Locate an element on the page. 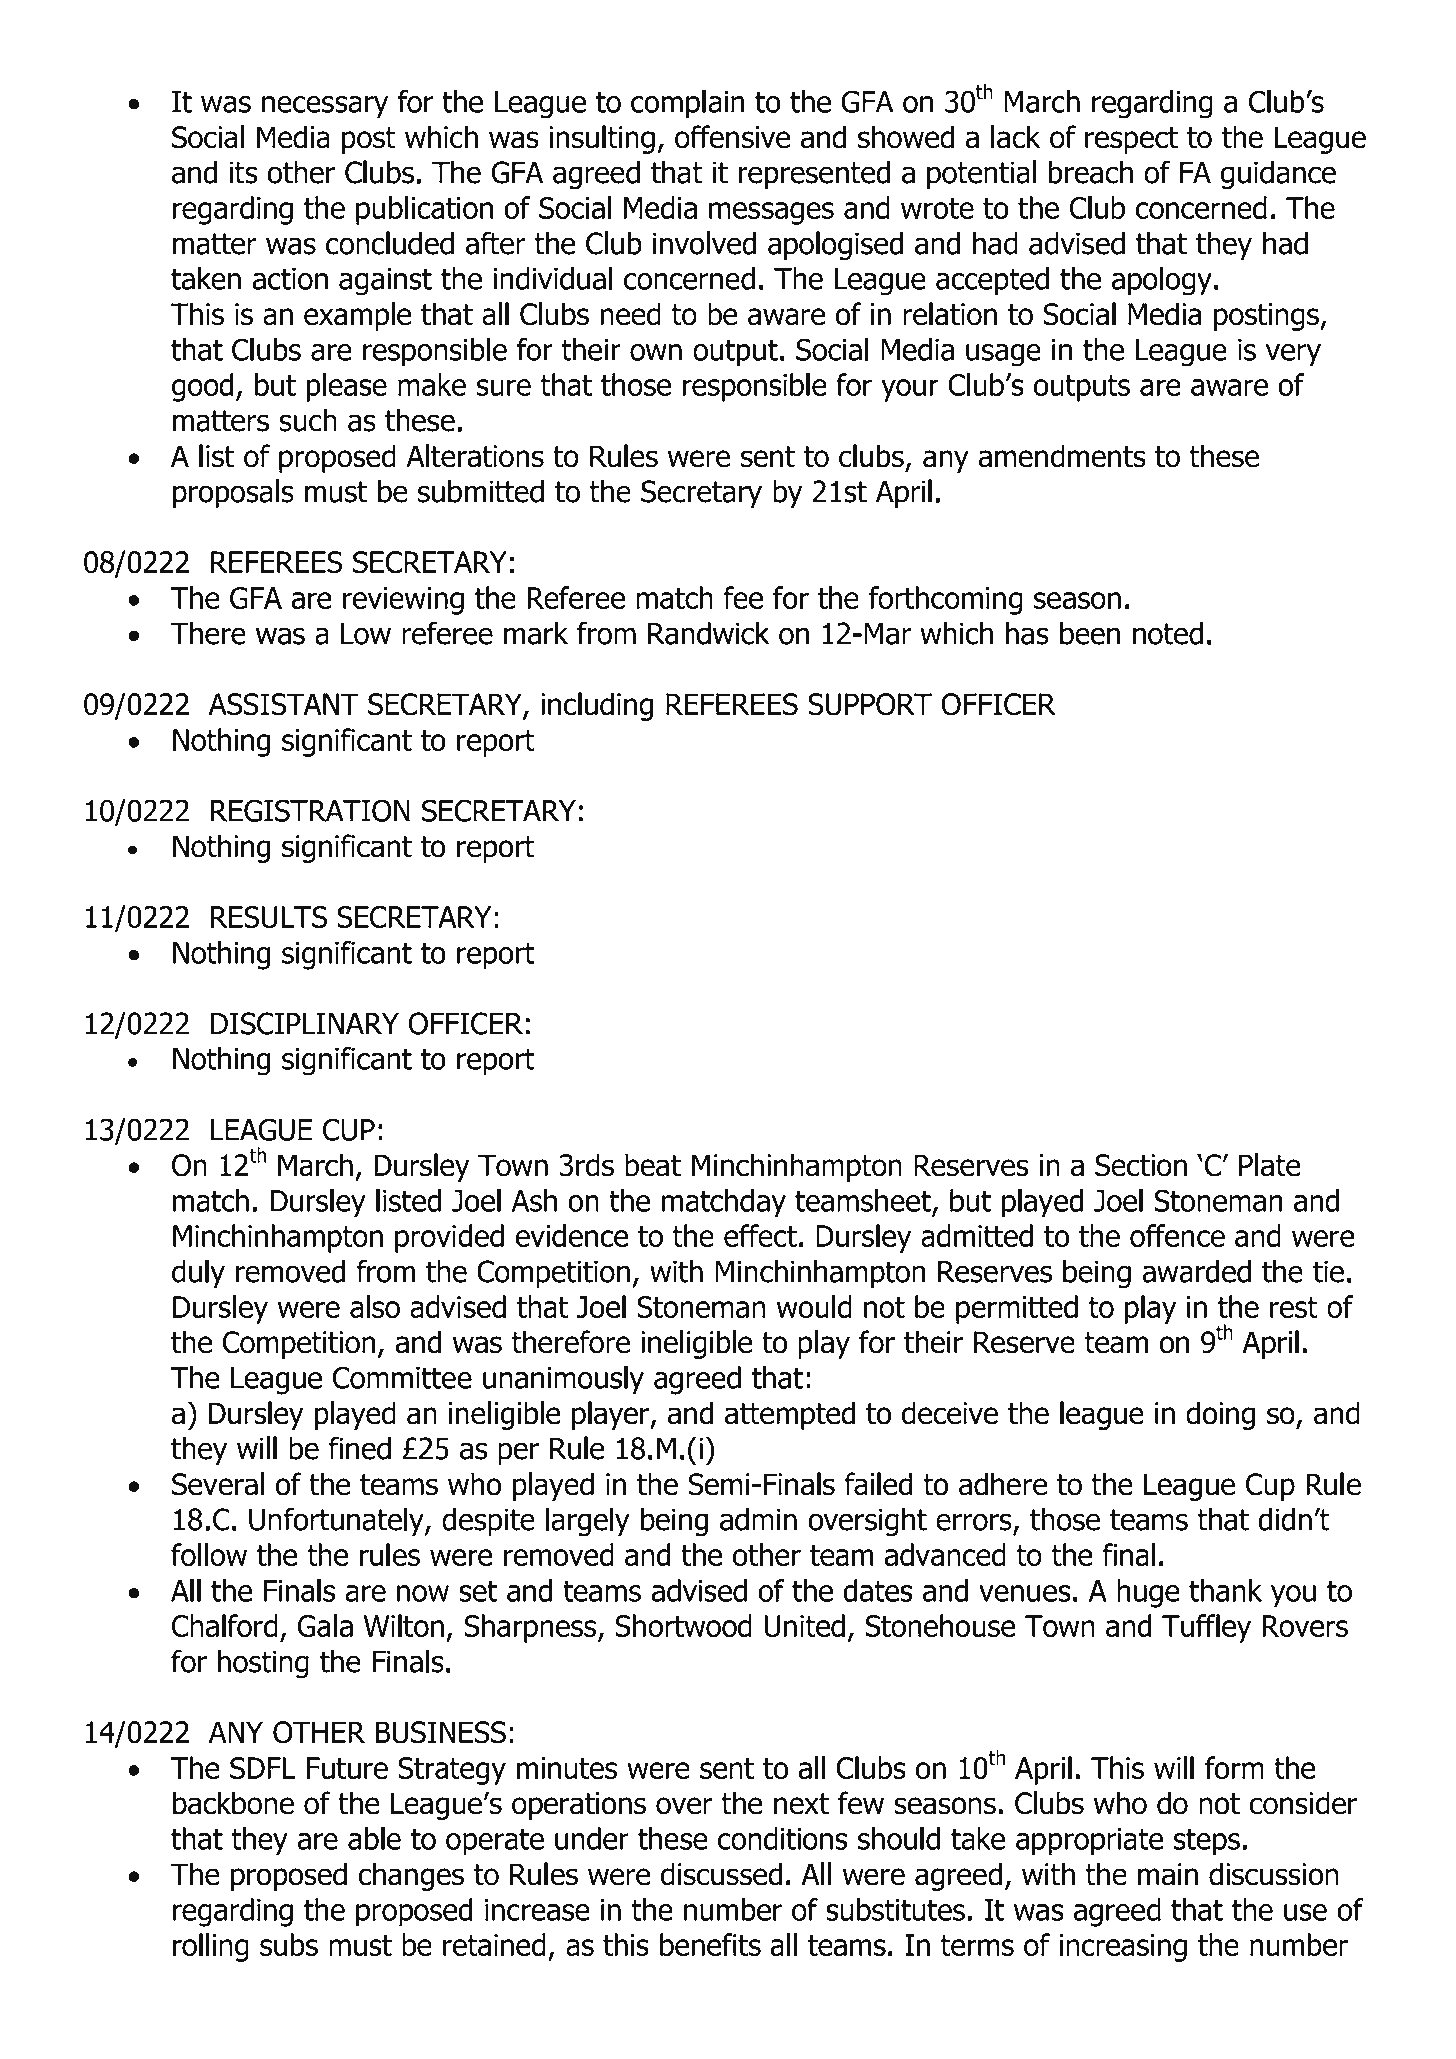 This page has width=1456, height=2059. would is located at coordinates (814, 1306).
